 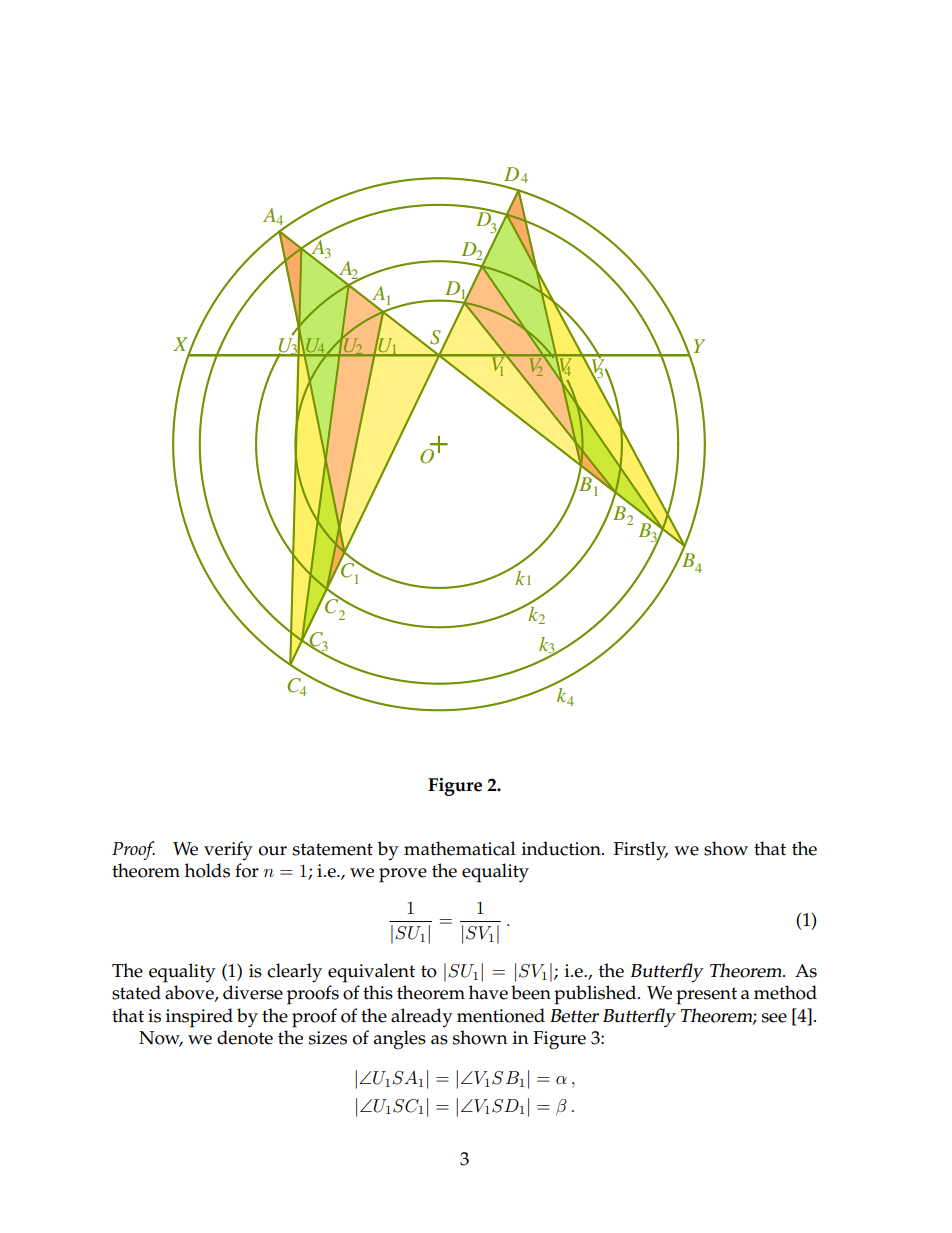 I want to click on denote, so click(x=245, y=1037).
